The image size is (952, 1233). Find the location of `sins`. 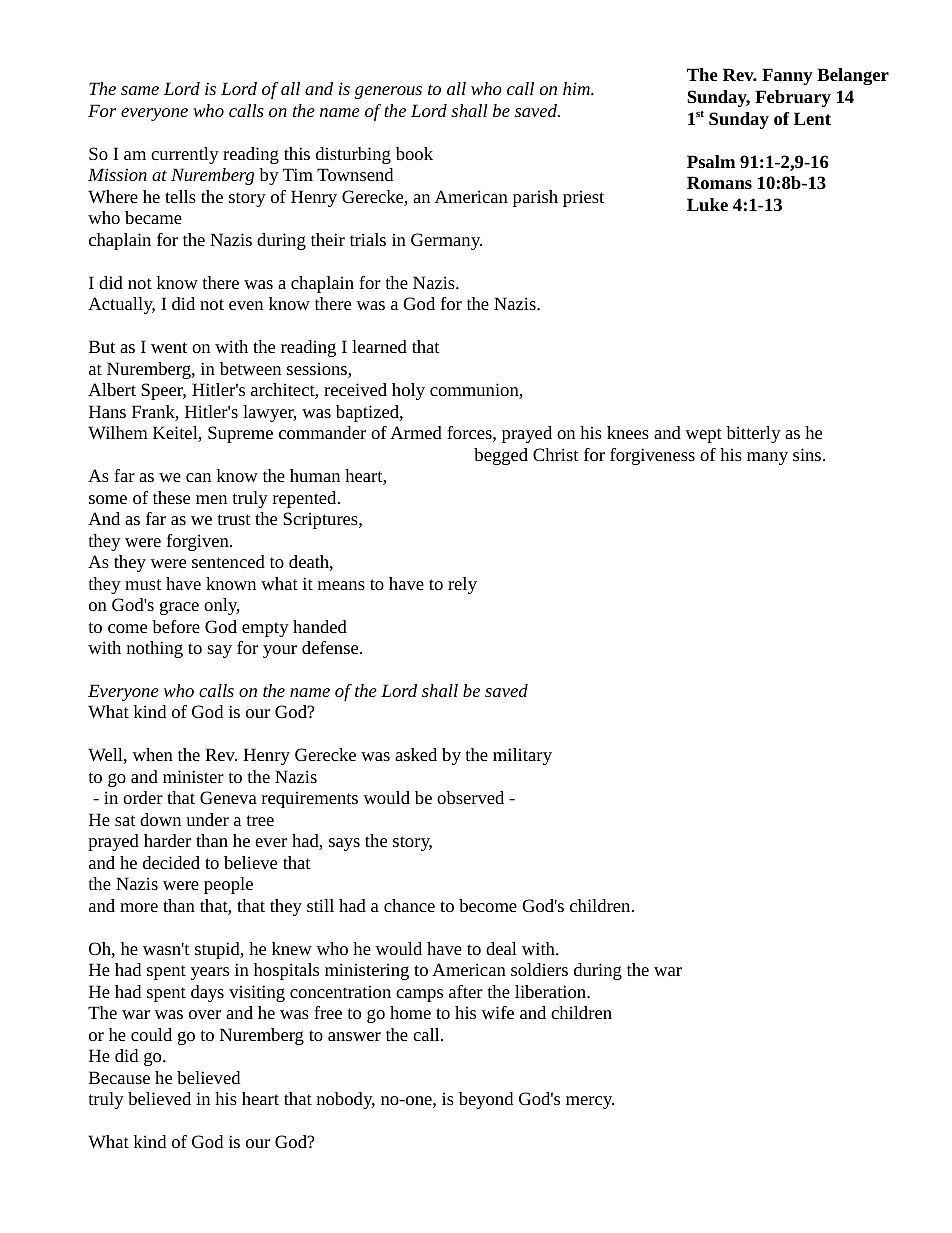

sins is located at coordinates (808, 454).
